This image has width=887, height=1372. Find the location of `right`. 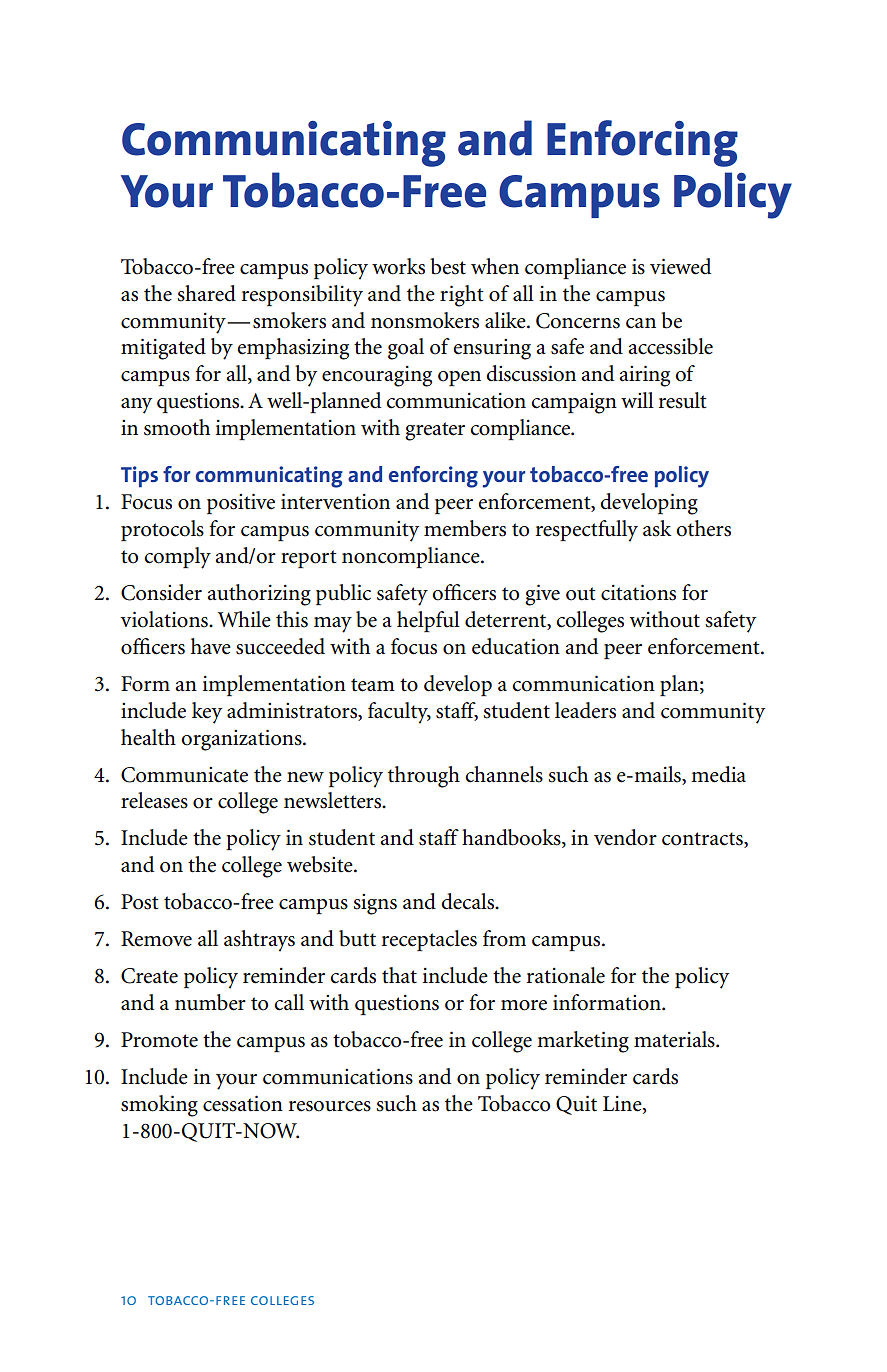

right is located at coordinates (461, 296).
